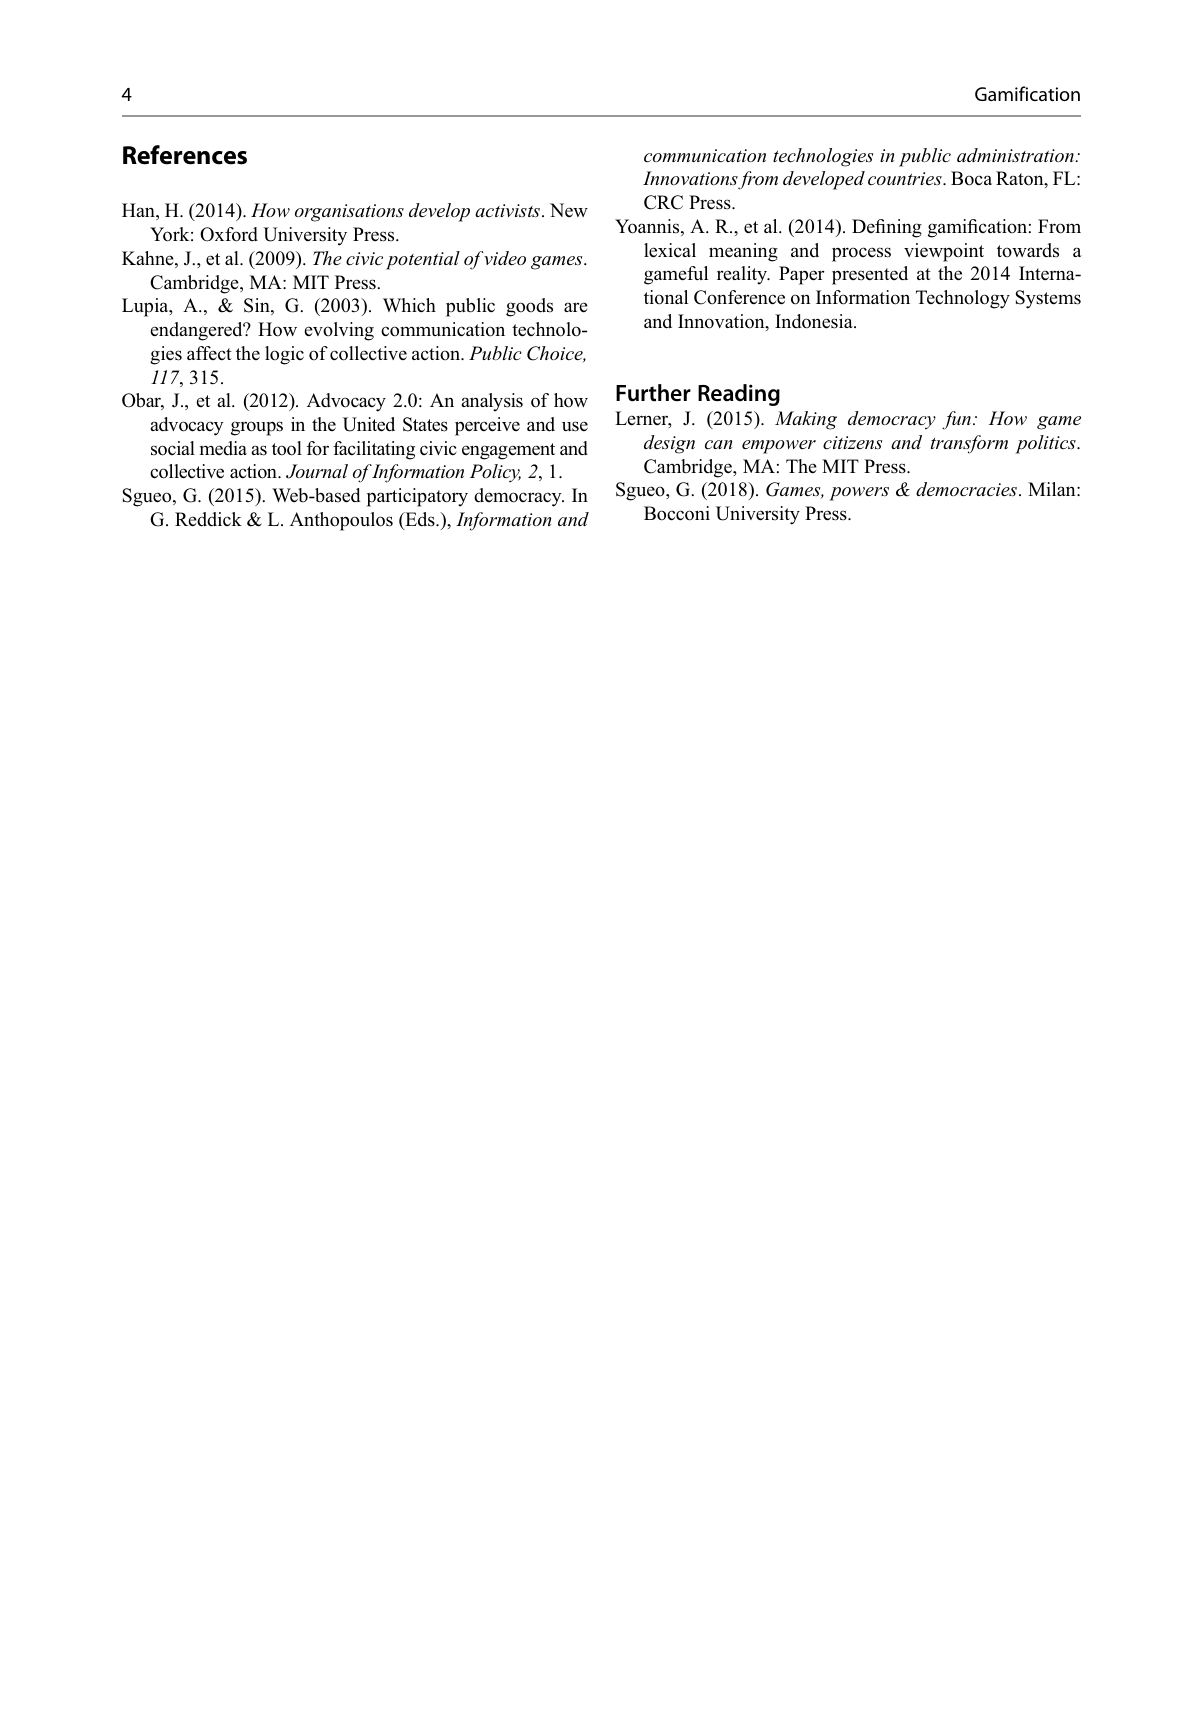 The image size is (1203, 1716). I want to click on Further, so click(653, 393).
